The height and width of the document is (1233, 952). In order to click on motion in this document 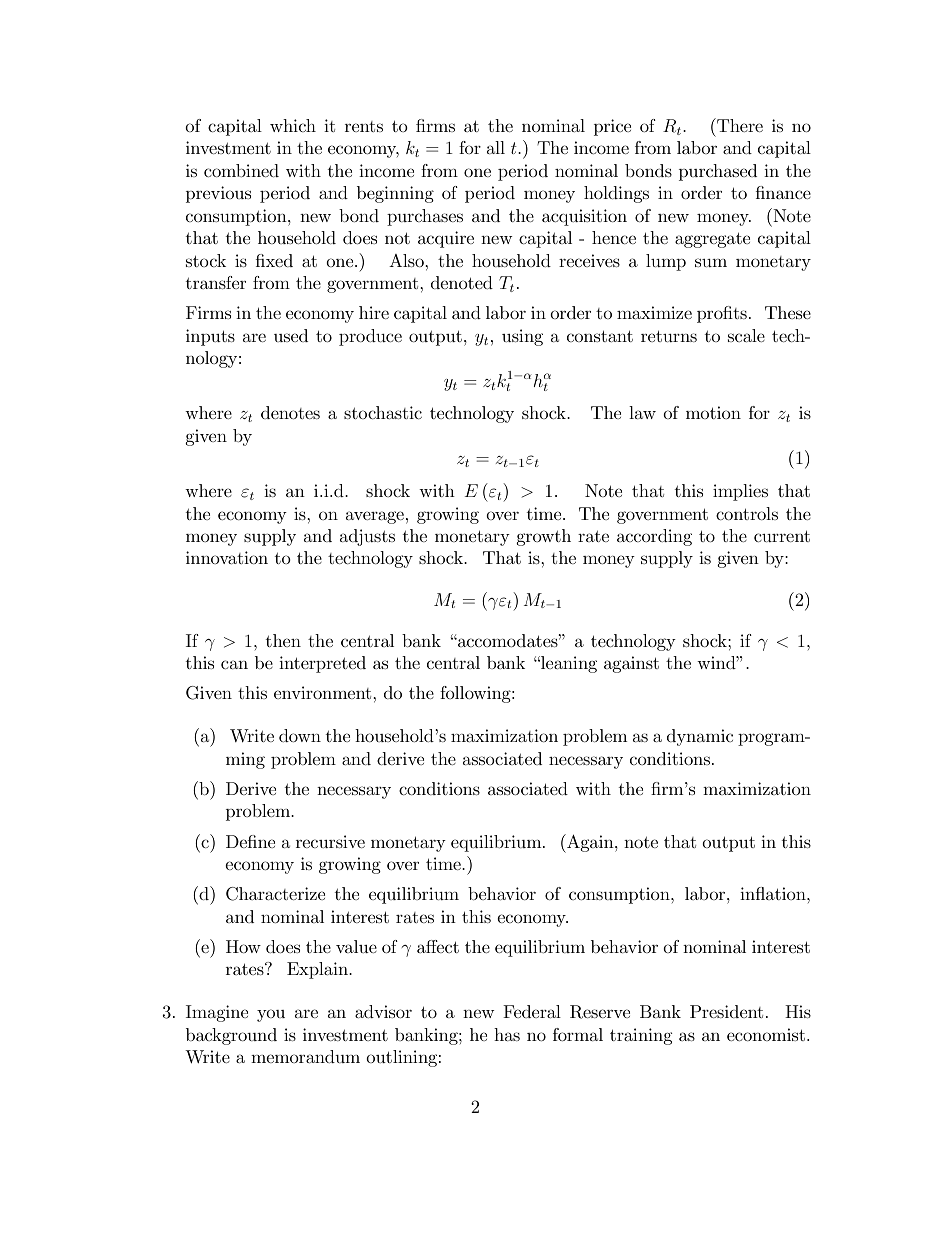, I will do `click(713, 412)`.
